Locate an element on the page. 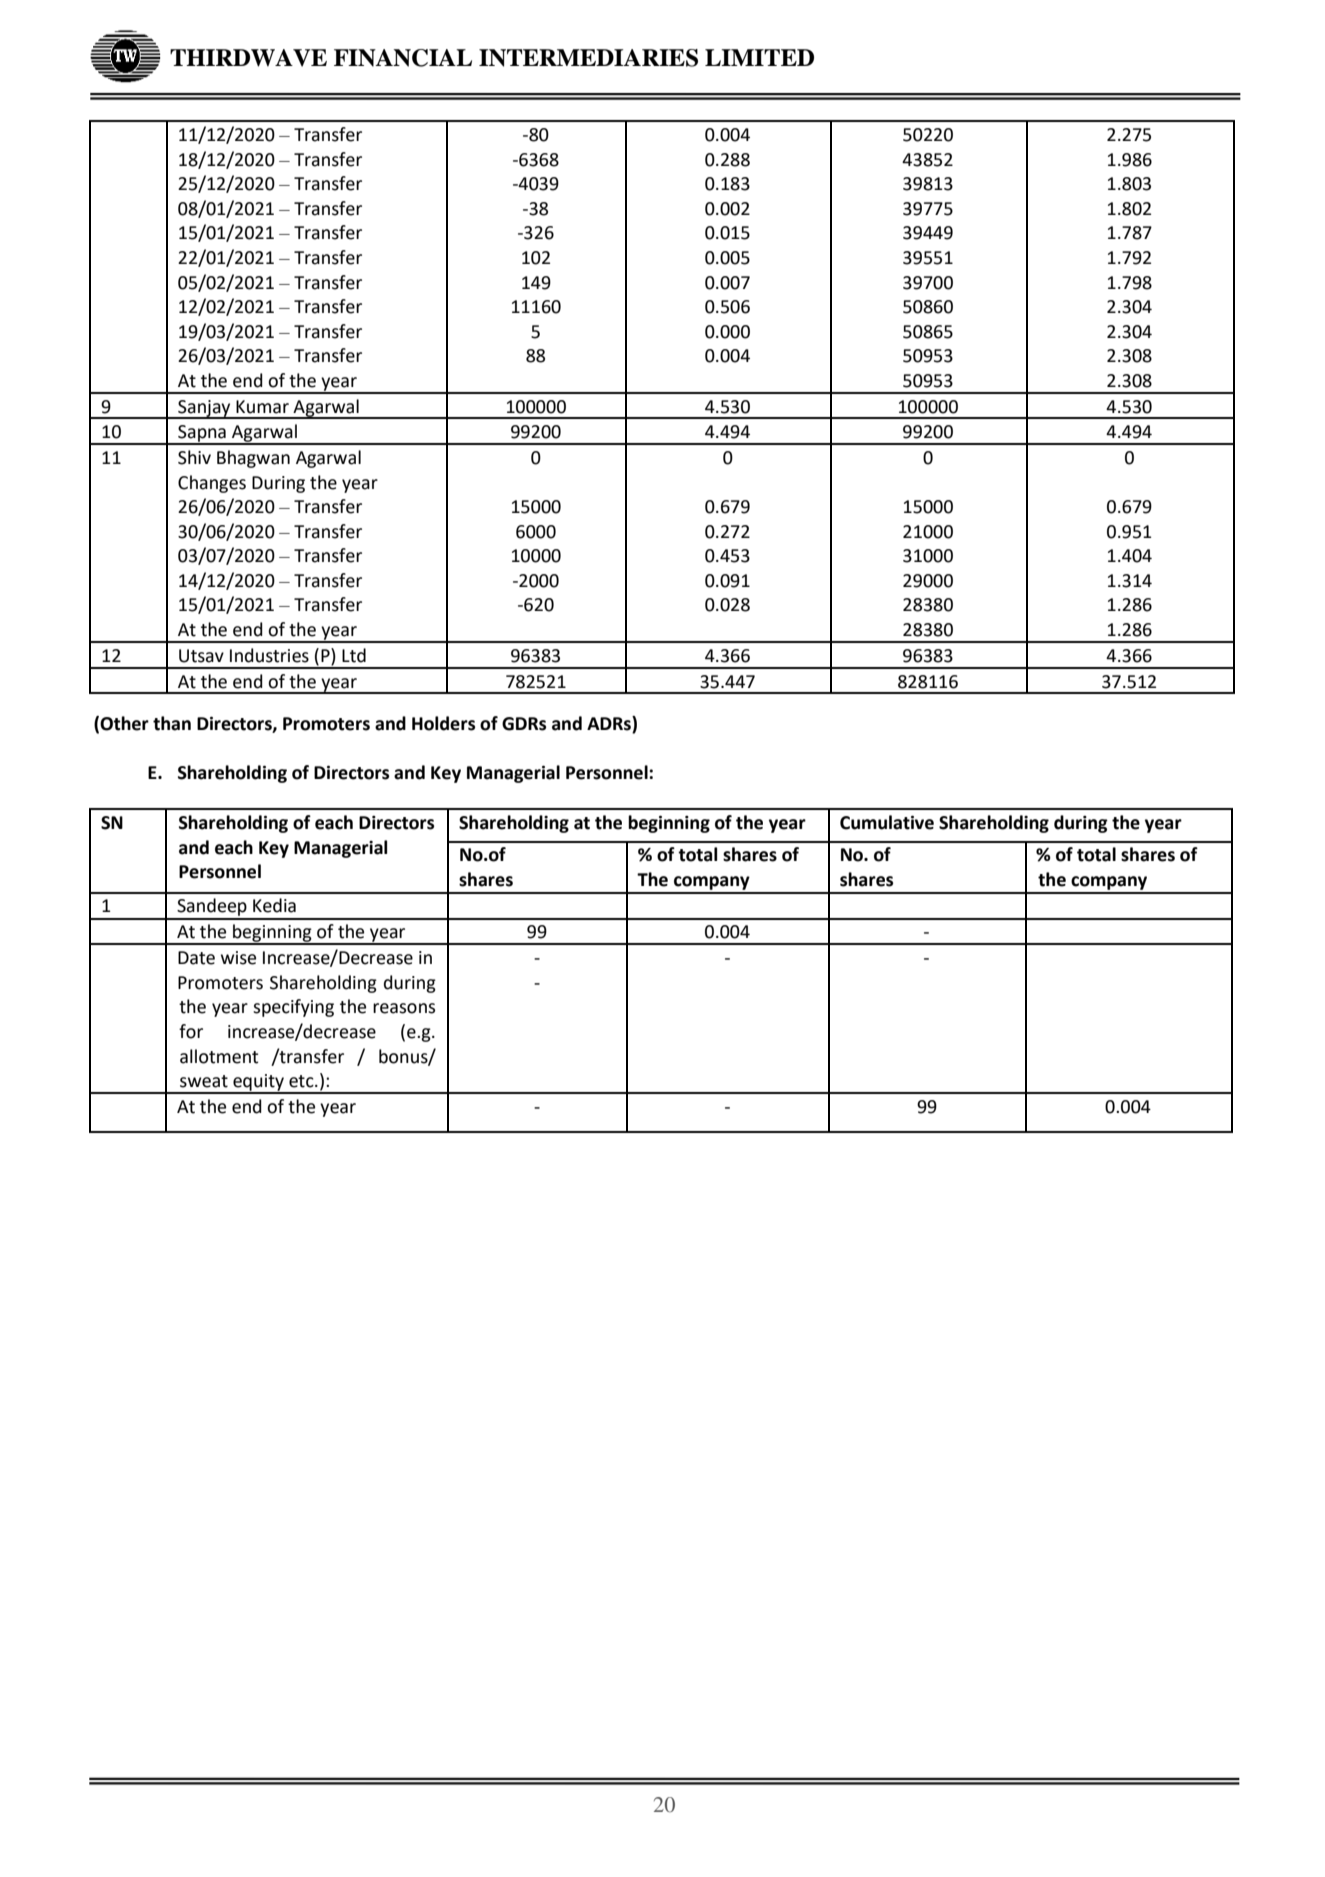 This document has height=1877, width=1325. allotment is located at coordinates (219, 1056).
